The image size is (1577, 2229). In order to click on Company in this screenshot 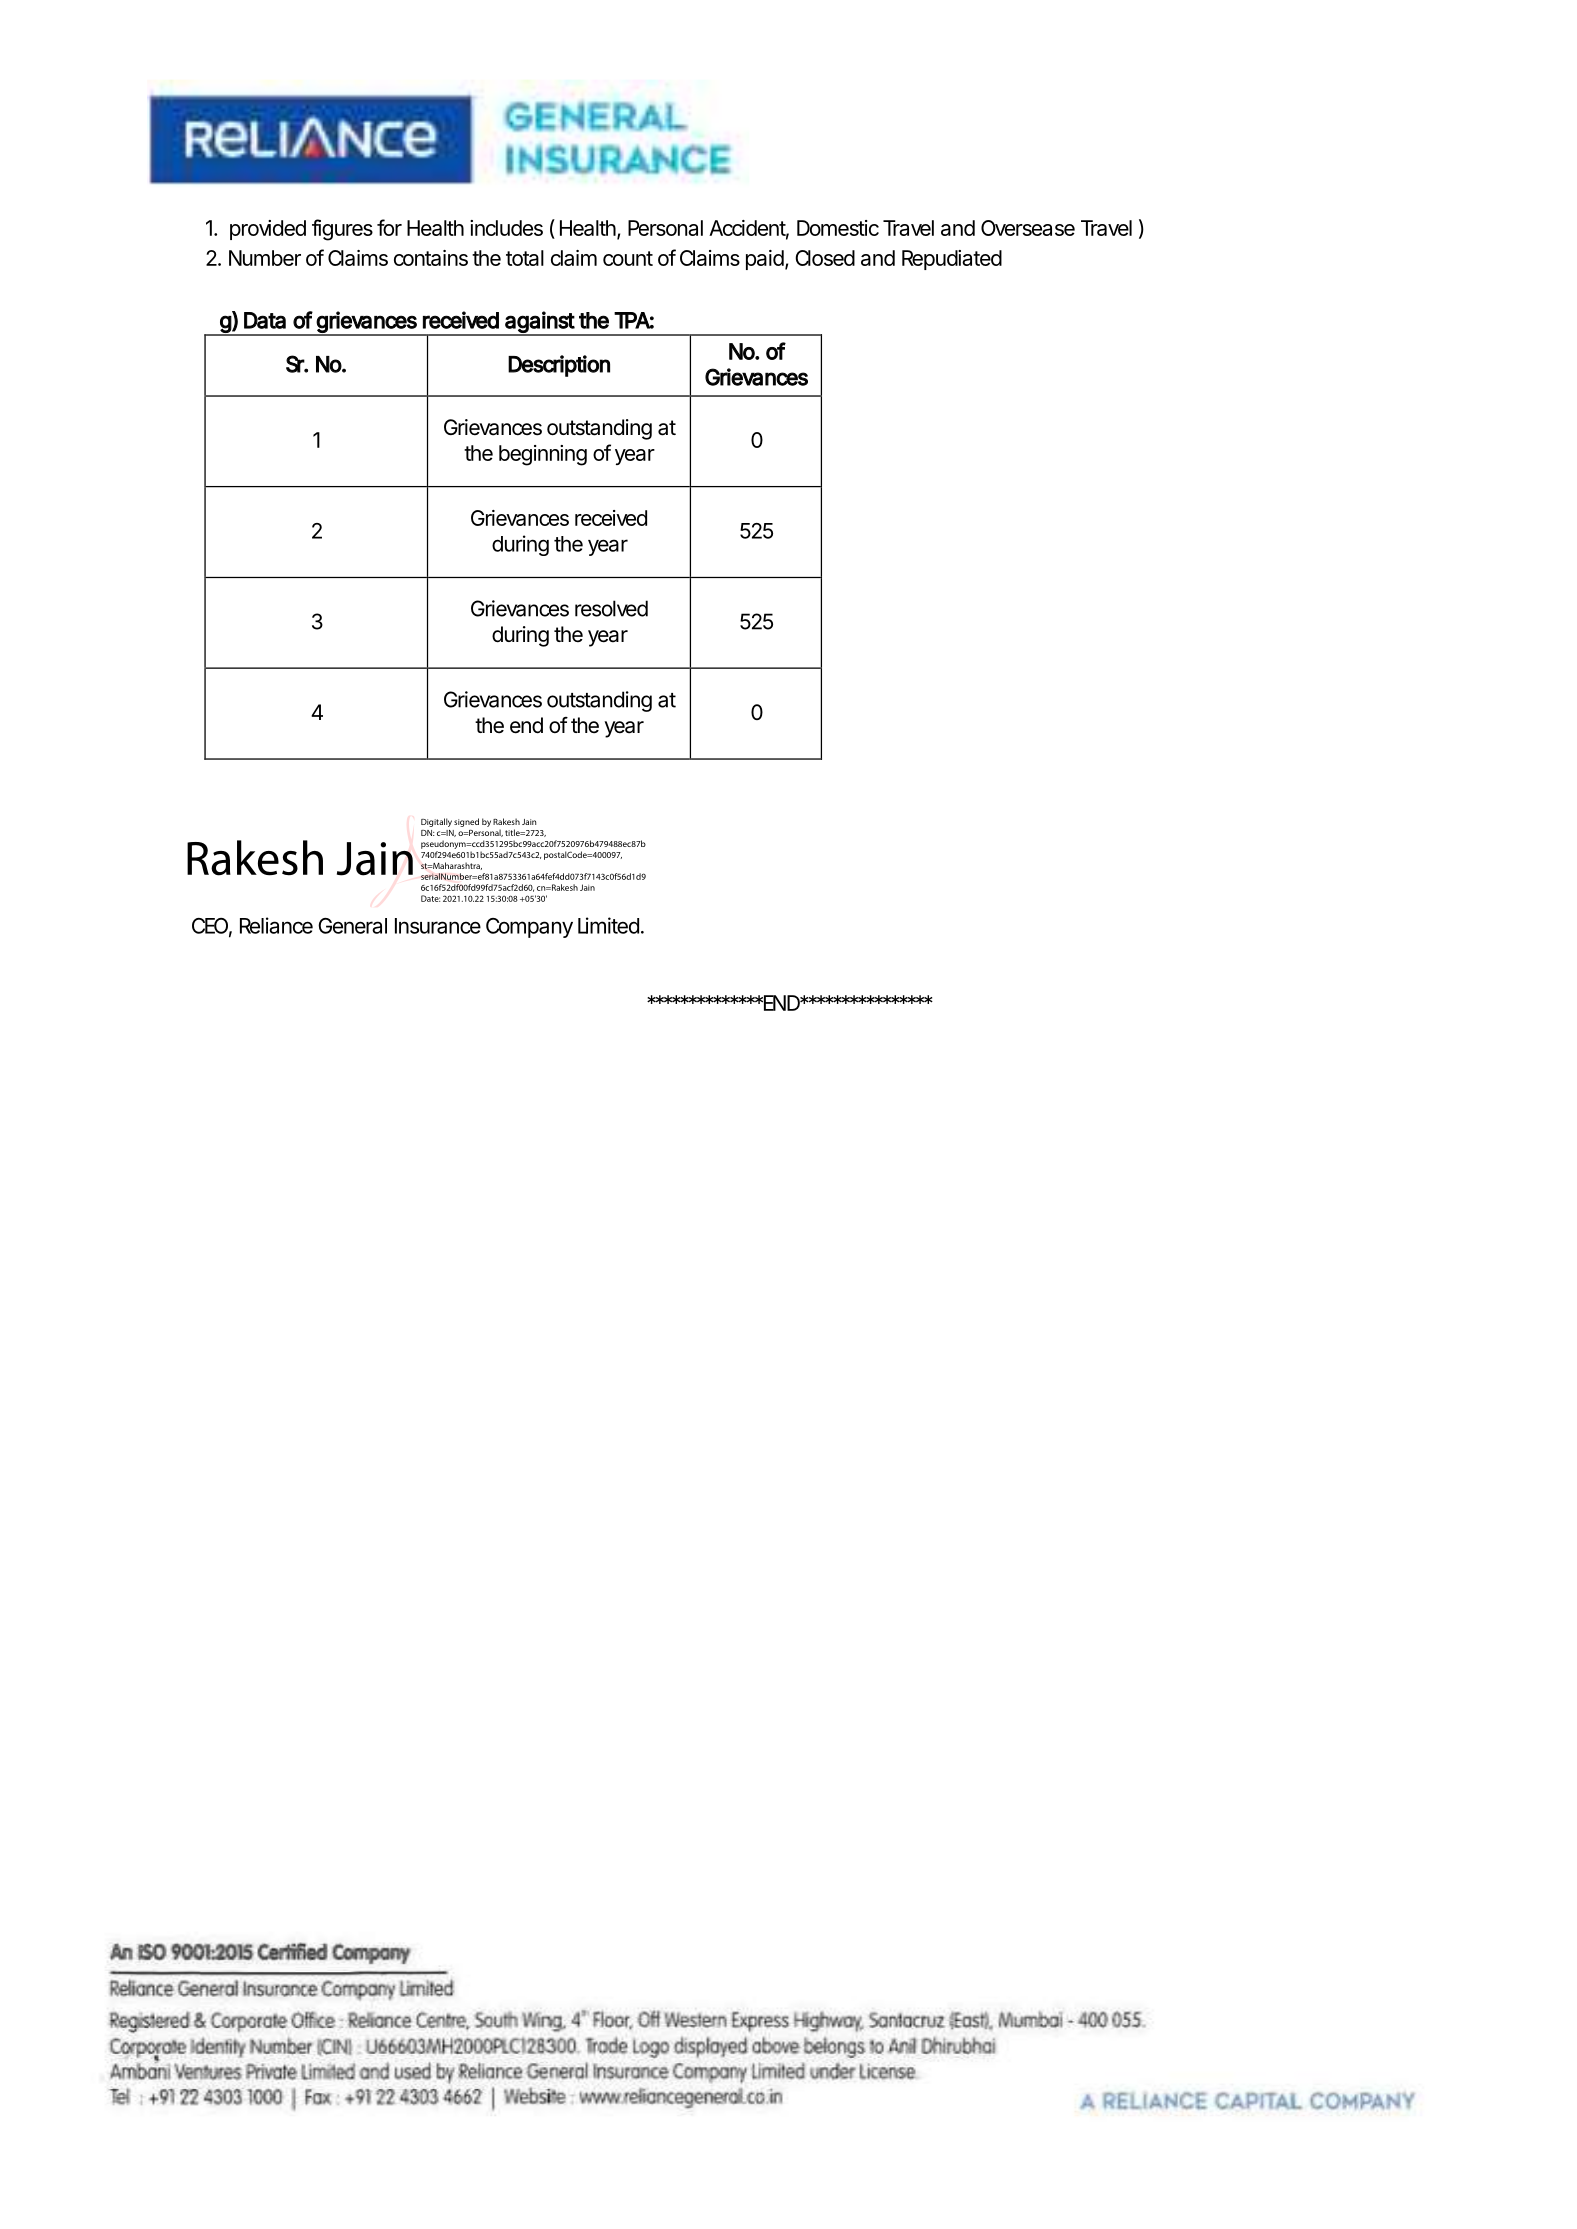, I will do `click(529, 928)`.
